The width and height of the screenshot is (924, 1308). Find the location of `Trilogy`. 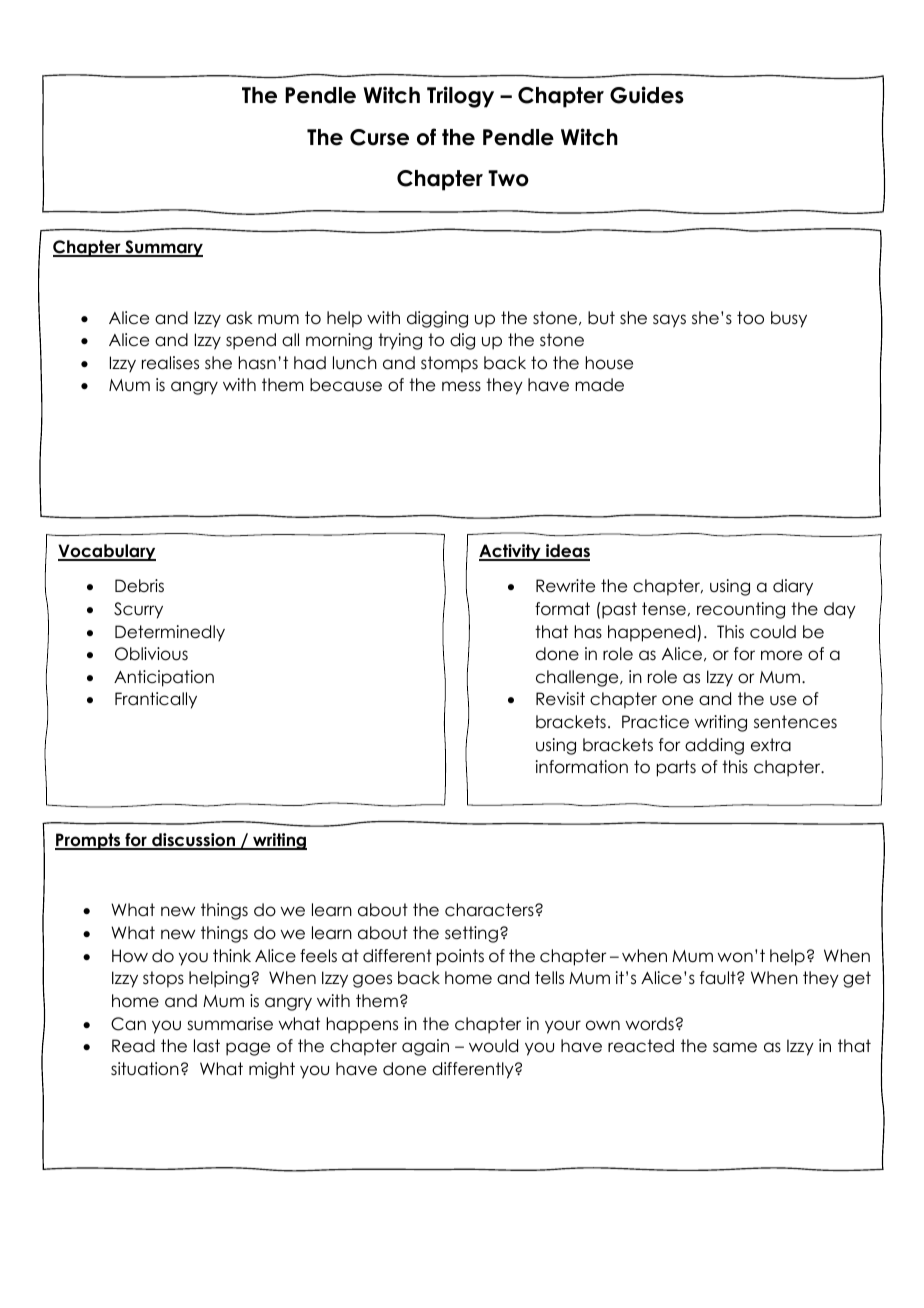

Trilogy is located at coordinates (460, 97).
